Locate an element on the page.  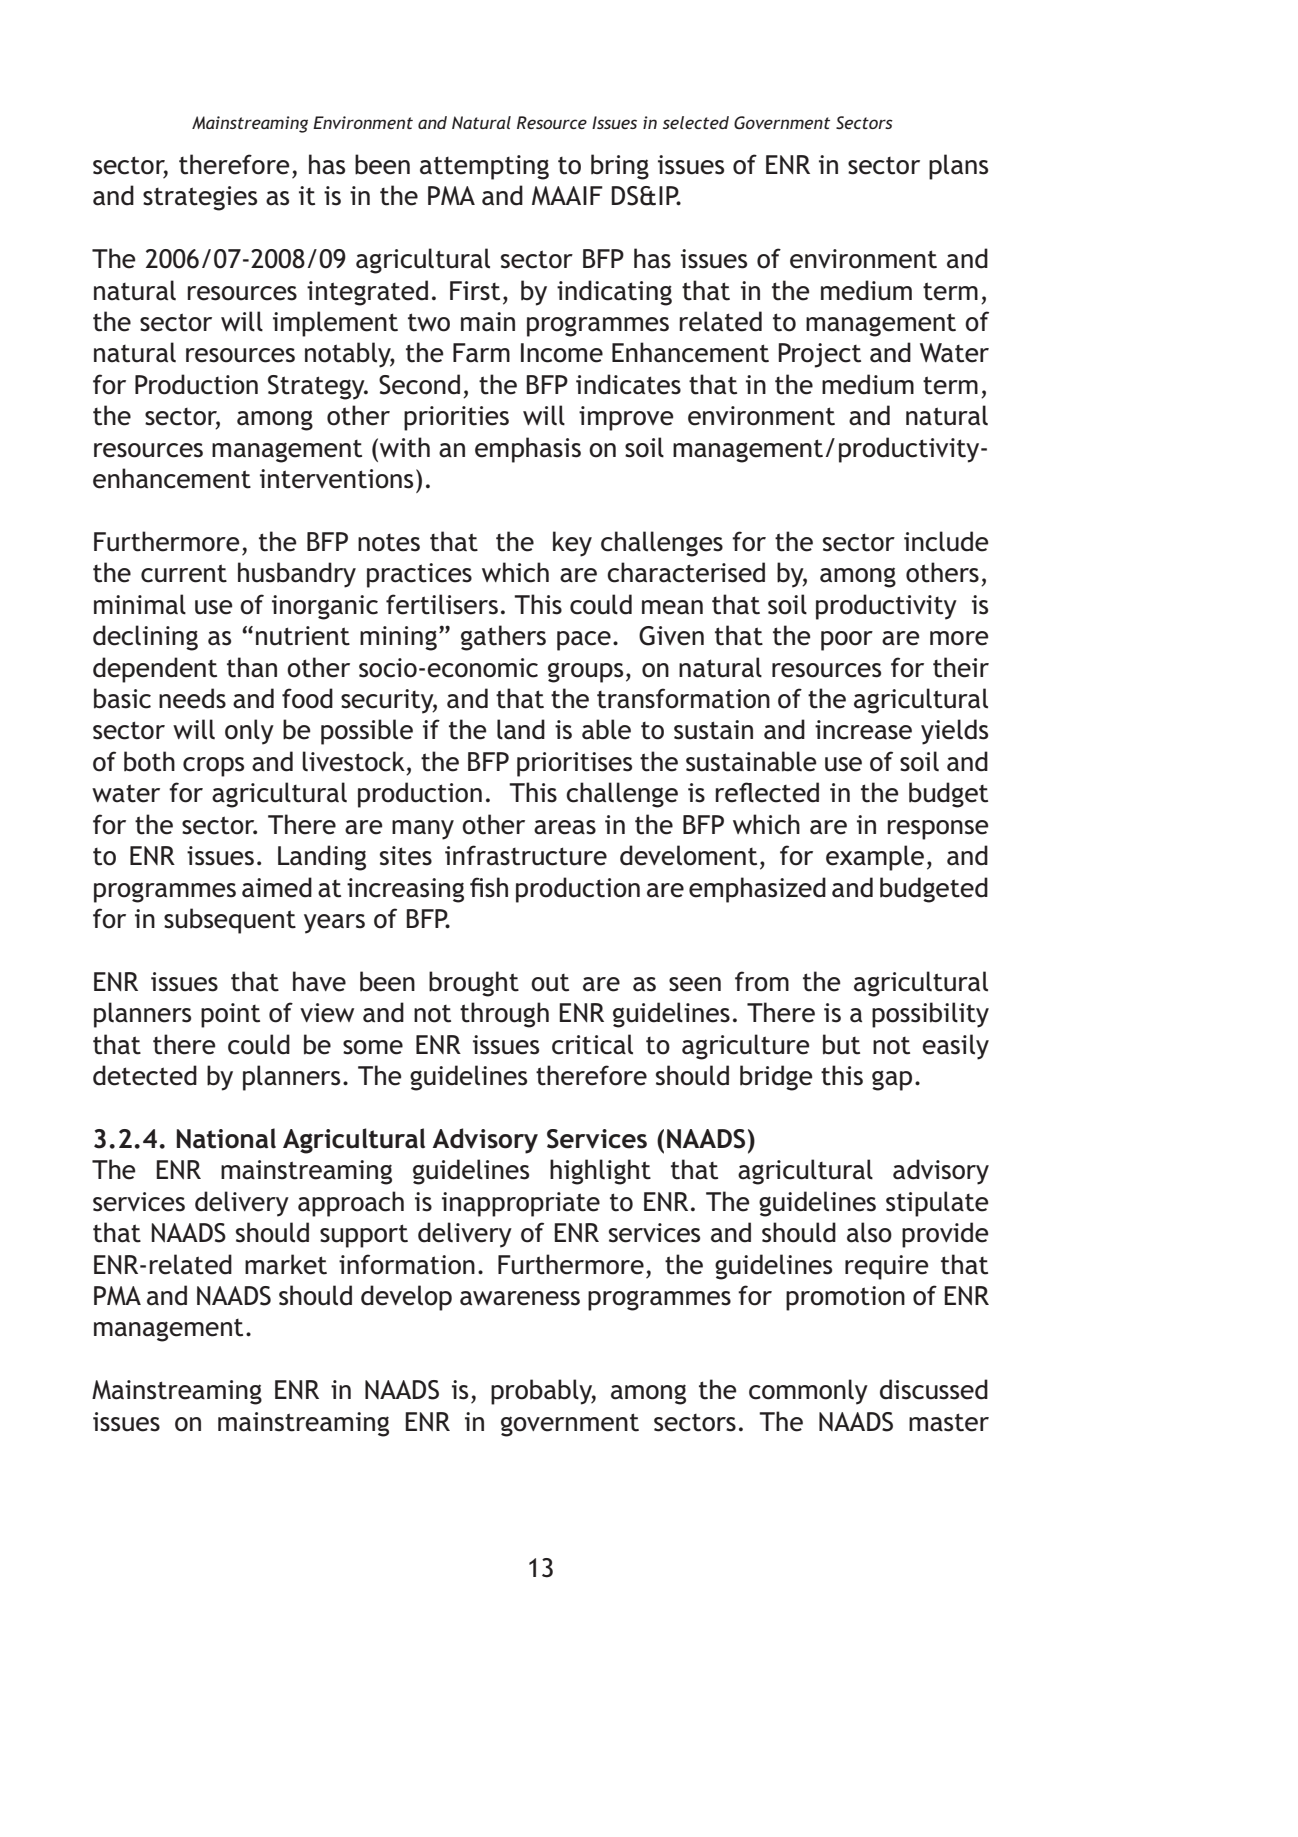
infrastructure is located at coordinates (526, 855).
